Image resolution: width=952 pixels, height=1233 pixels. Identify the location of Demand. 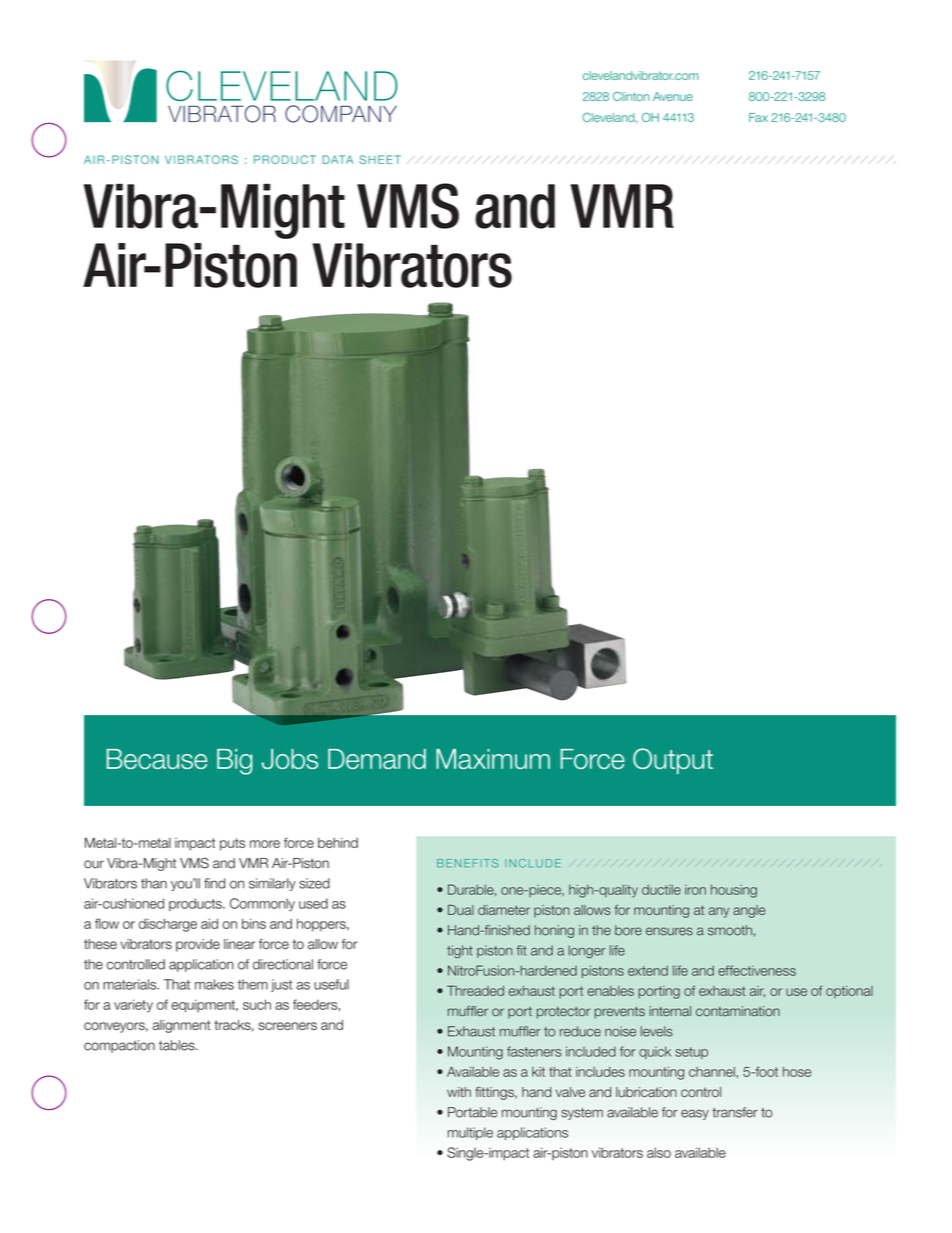
(377, 759).
